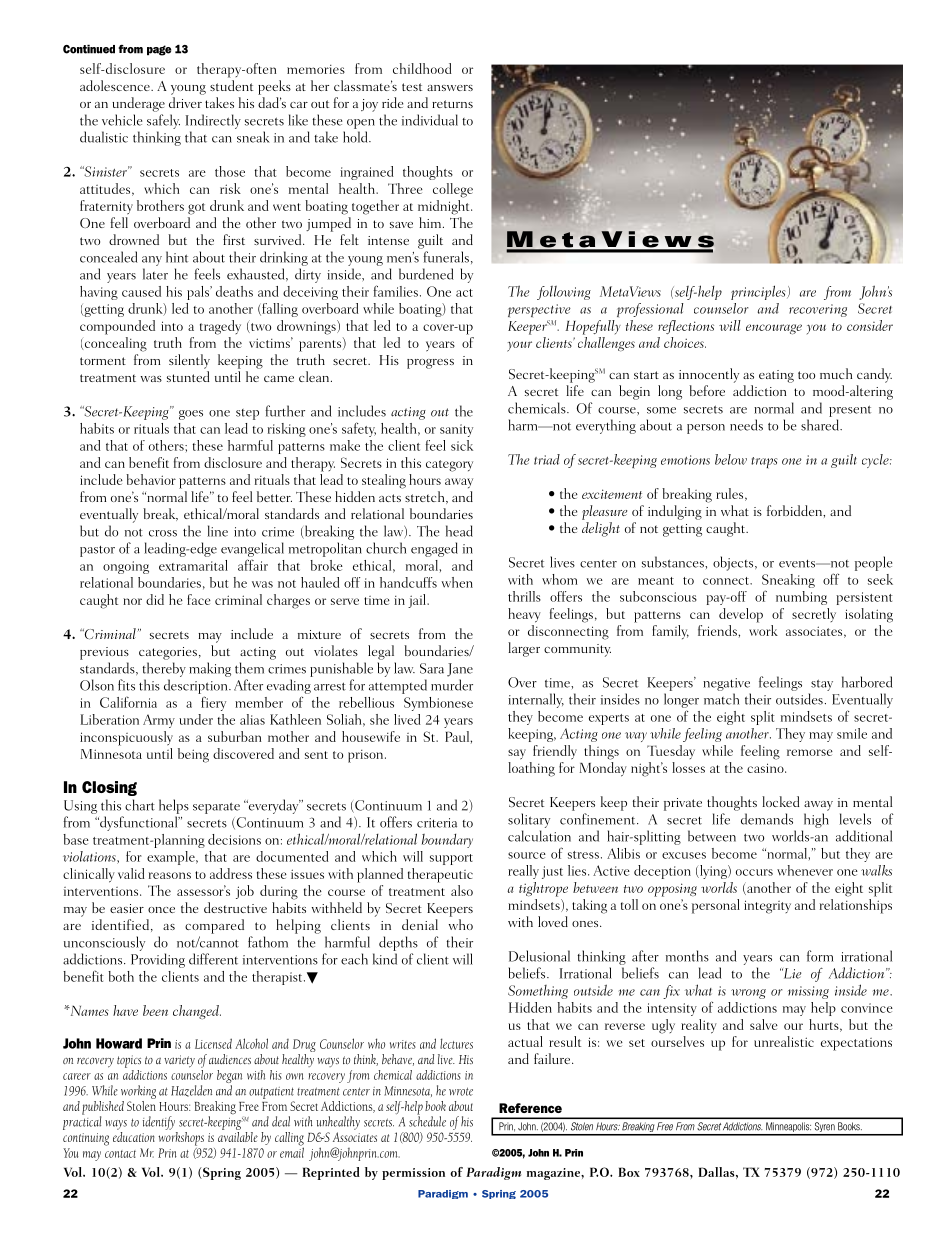  What do you see at coordinates (159, 1123) in the document?
I see `identify` at bounding box center [159, 1123].
